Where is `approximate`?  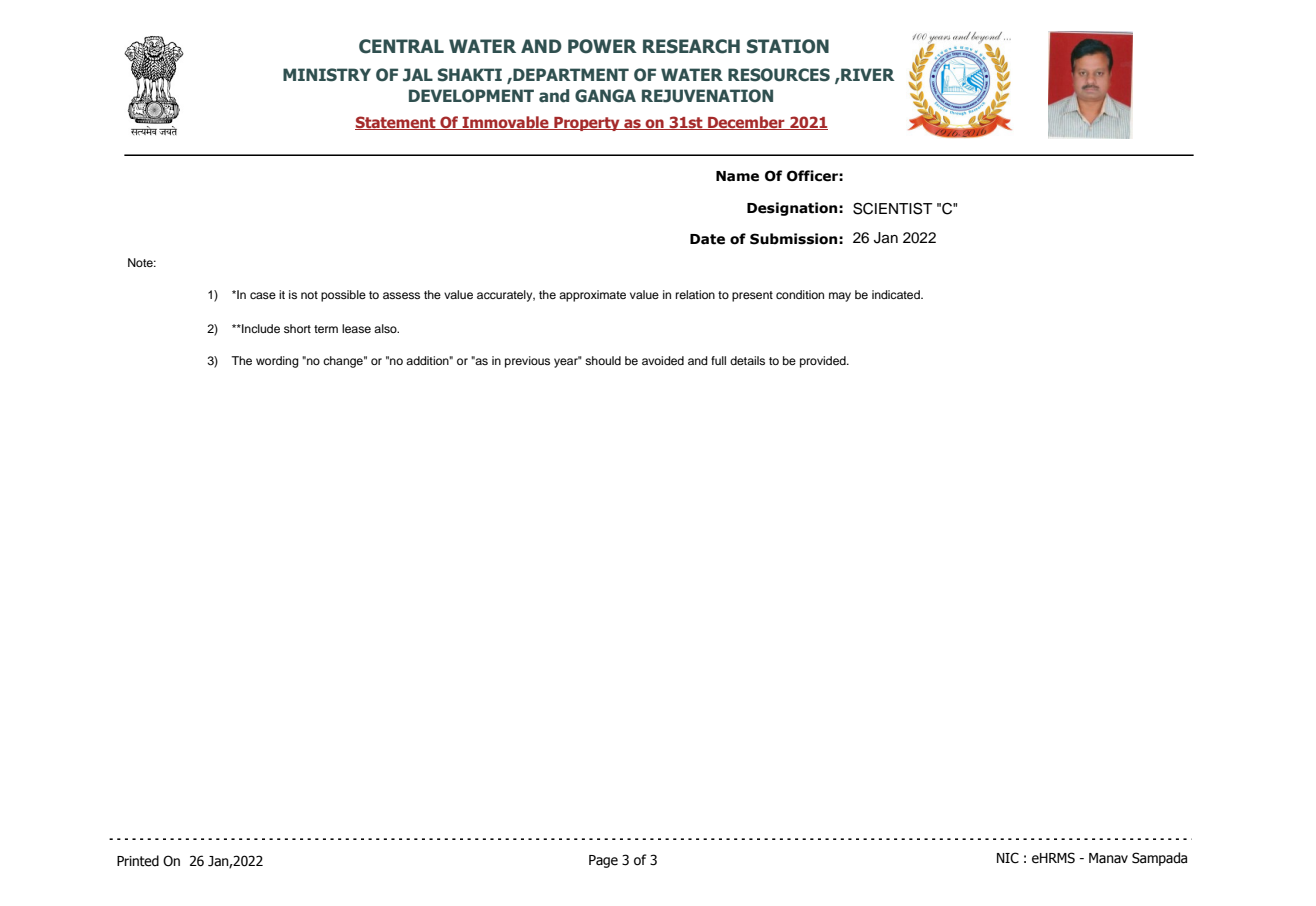 approximate is located at coordinates (592, 296).
